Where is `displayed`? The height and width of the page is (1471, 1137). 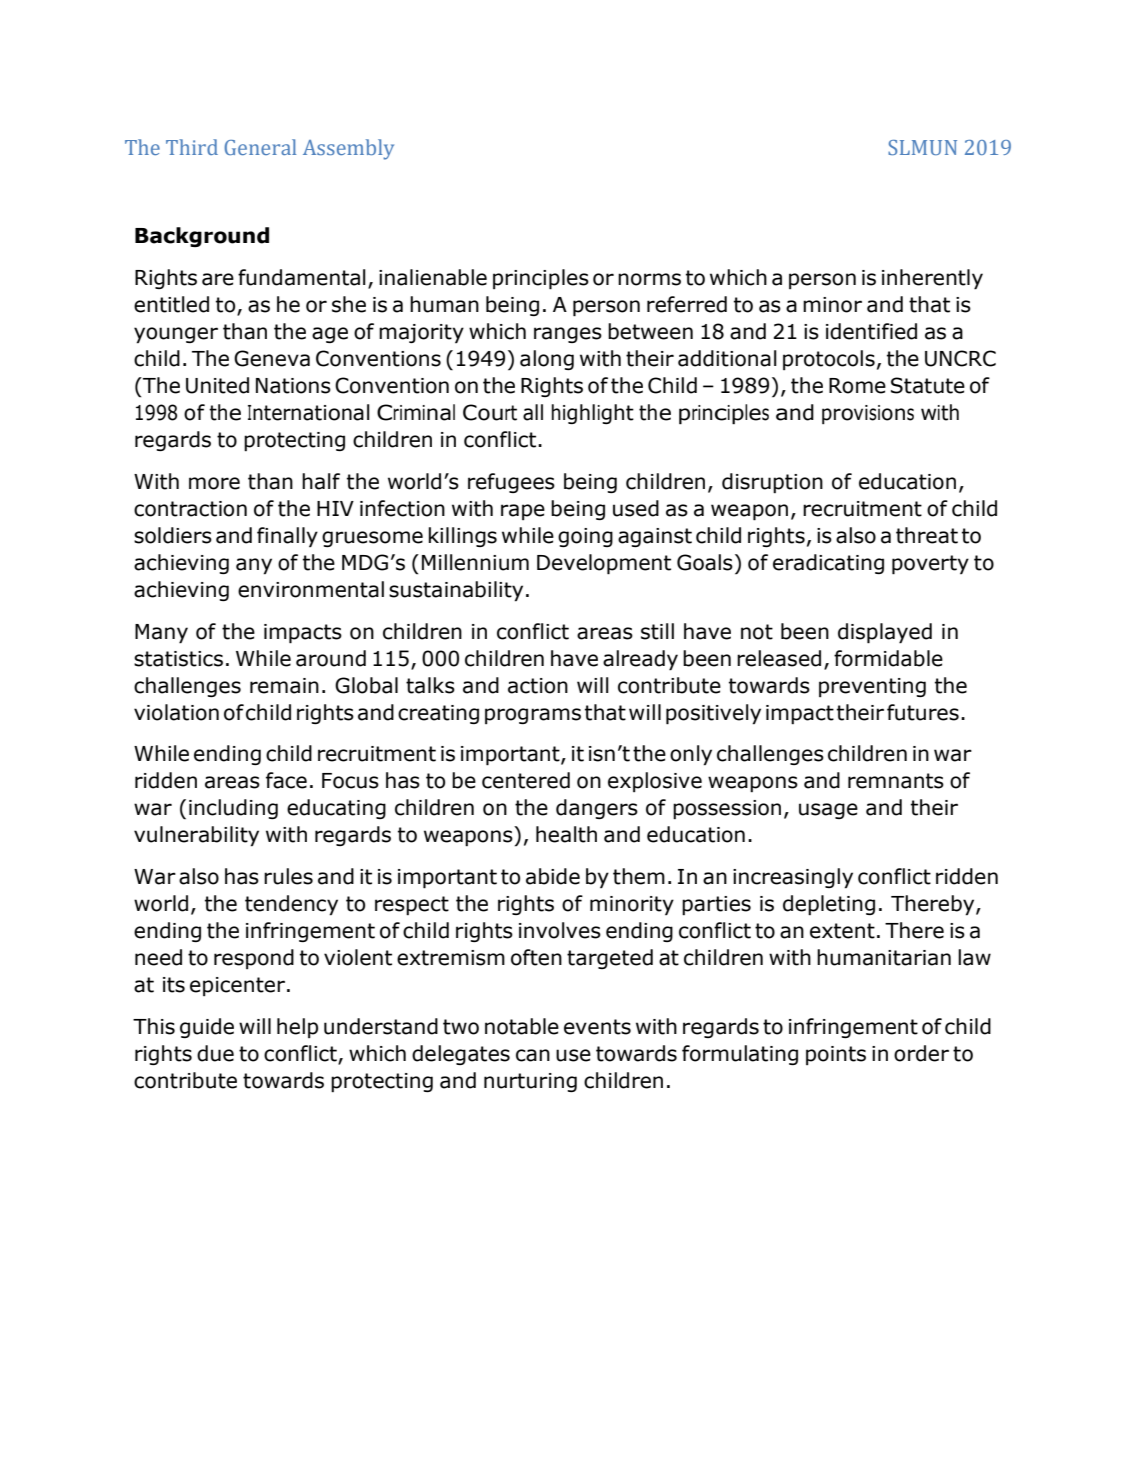
displayed is located at coordinates (885, 633).
